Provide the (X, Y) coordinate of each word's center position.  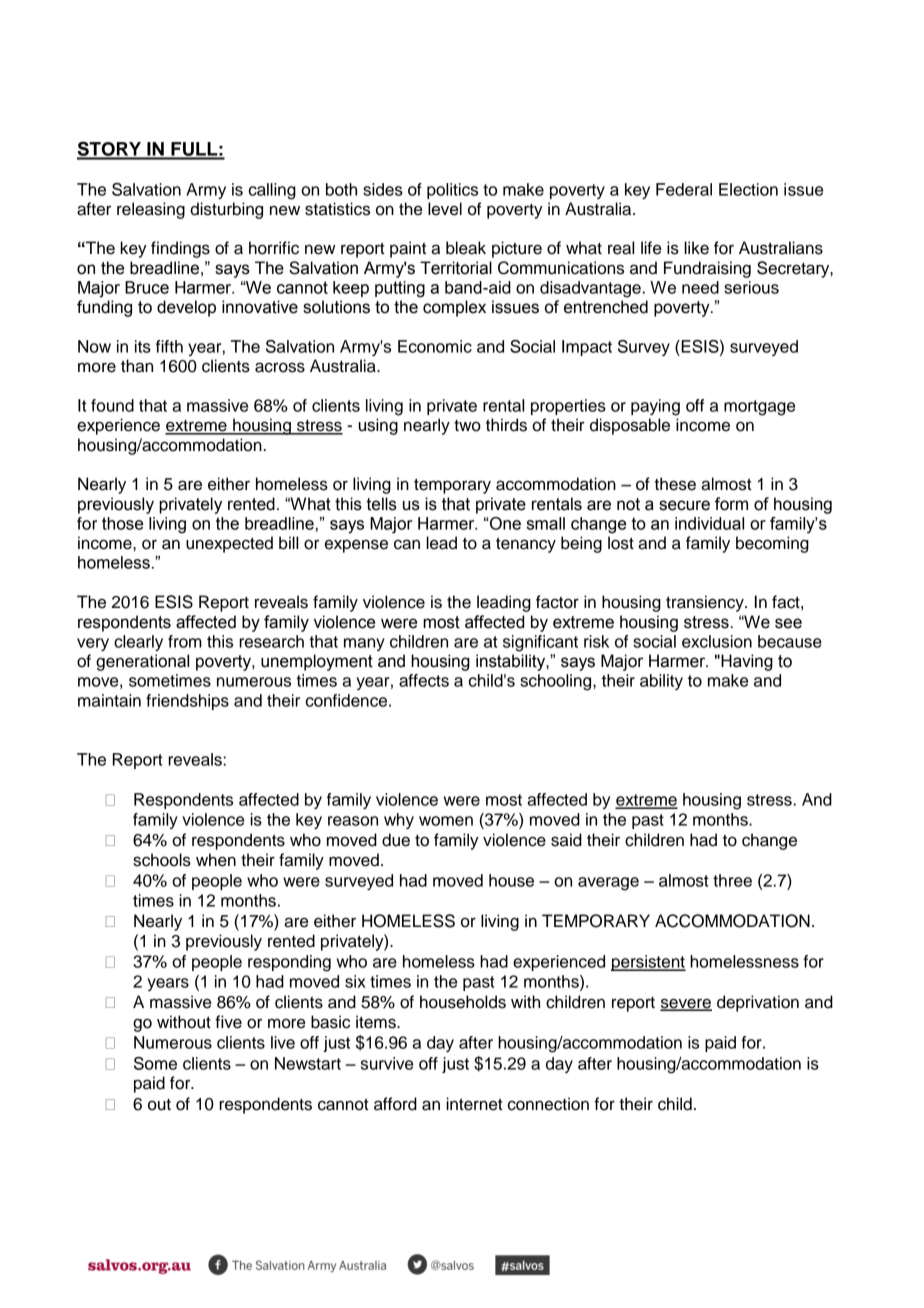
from (185, 641)
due (396, 840)
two (467, 426)
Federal (684, 189)
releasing (151, 210)
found (112, 405)
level (445, 209)
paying (655, 407)
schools (162, 860)
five (228, 1022)
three (732, 880)
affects (424, 680)
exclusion (717, 641)
